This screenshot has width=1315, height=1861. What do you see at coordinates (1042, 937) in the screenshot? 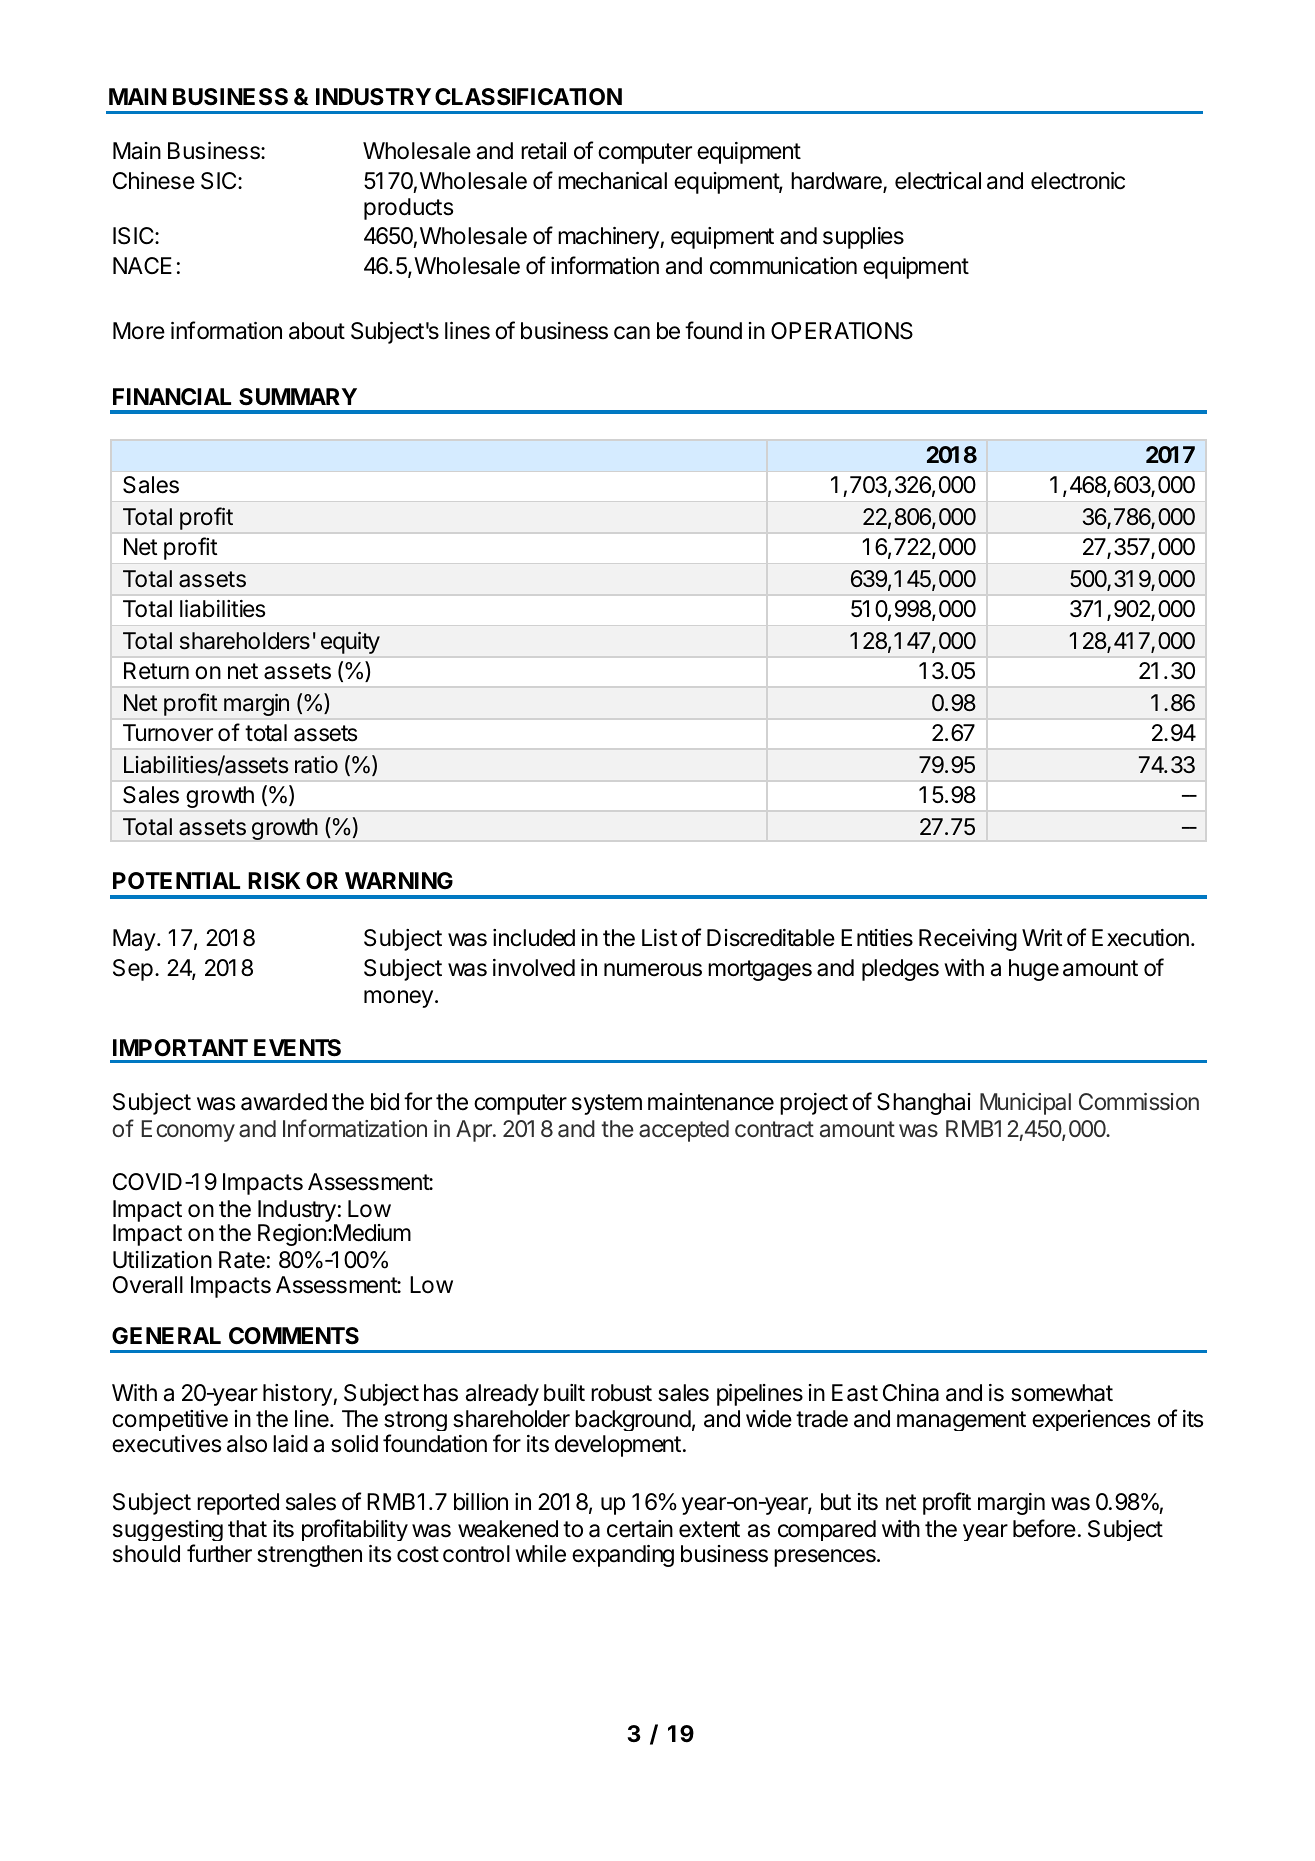
I see `Writ` at bounding box center [1042, 937].
